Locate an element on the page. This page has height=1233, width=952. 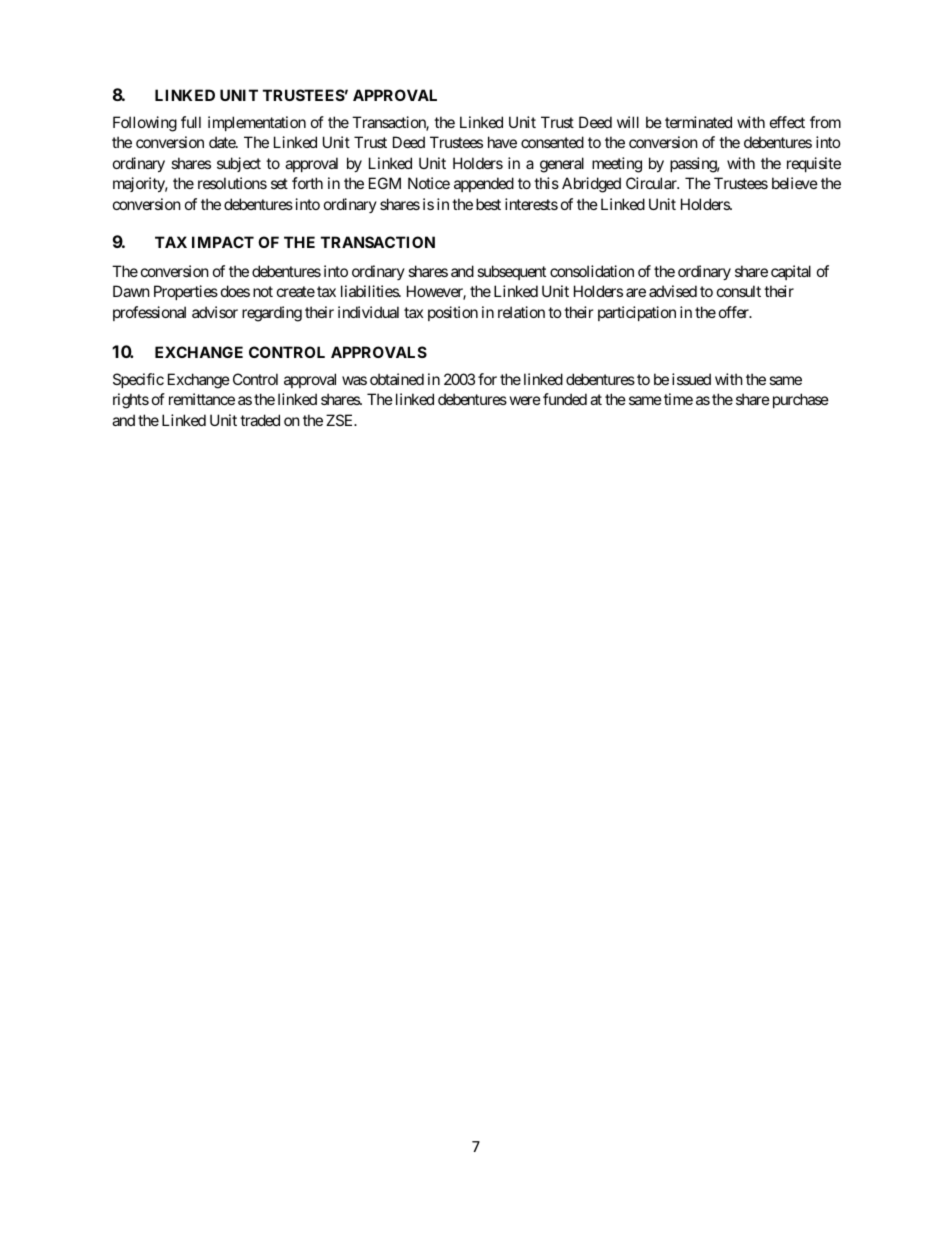
implementation is located at coordinates (257, 123).
